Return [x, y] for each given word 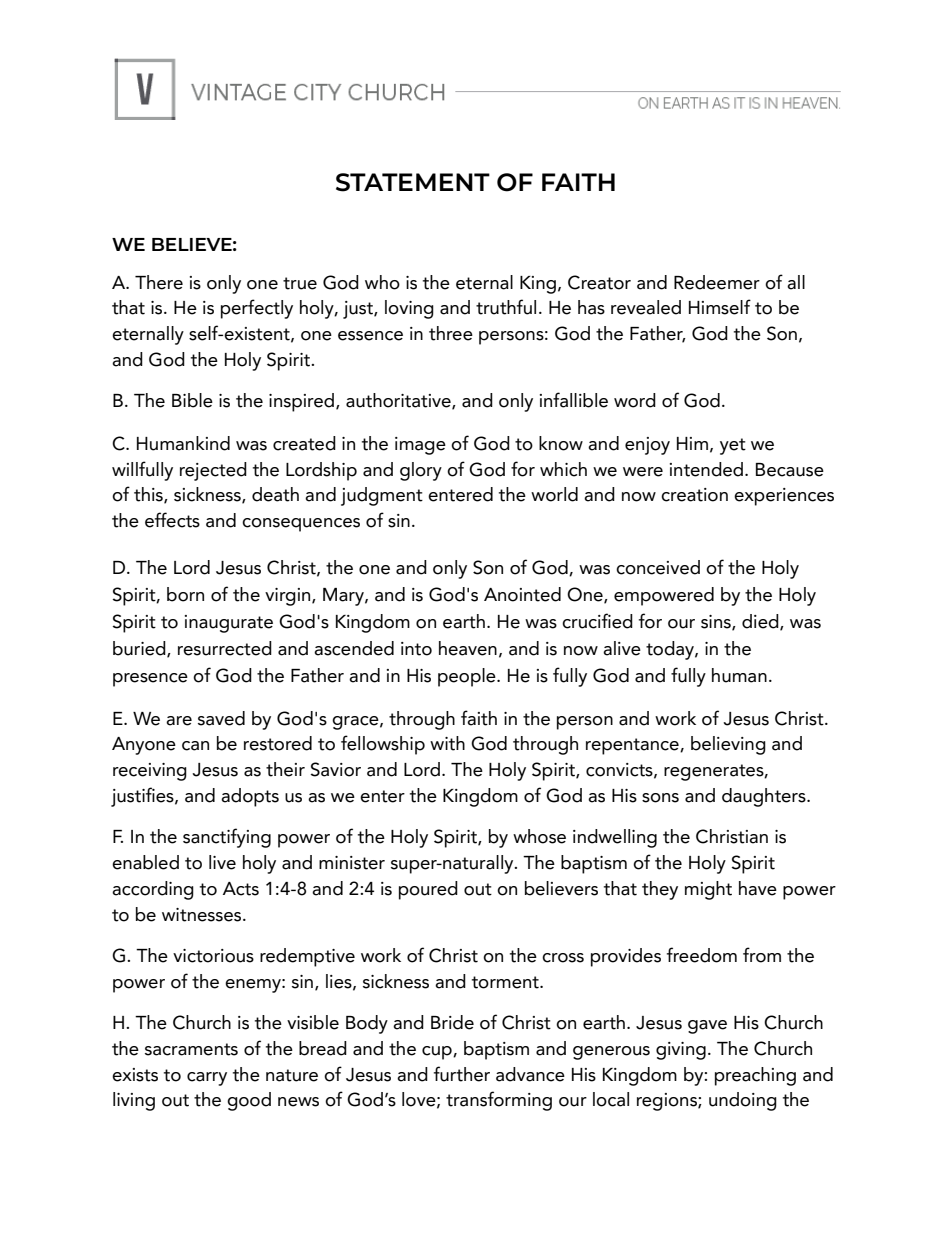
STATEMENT [413, 182]
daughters [765, 797]
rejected [213, 471]
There [159, 282]
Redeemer [717, 282]
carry [207, 1079]
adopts [250, 797]
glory [421, 471]
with [447, 743]
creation [694, 495]
